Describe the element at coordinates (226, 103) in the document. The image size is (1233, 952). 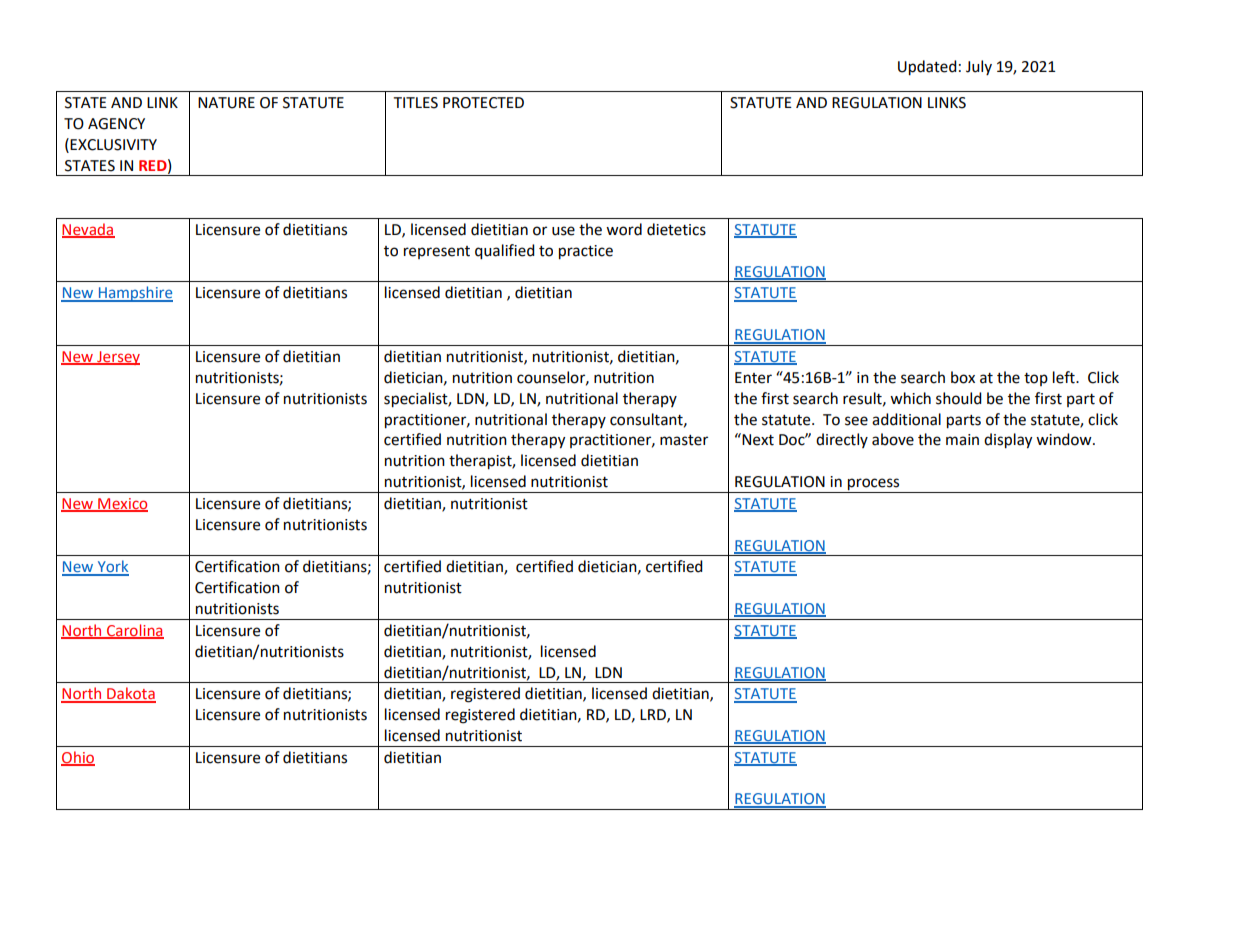
I see `NATURE` at that location.
